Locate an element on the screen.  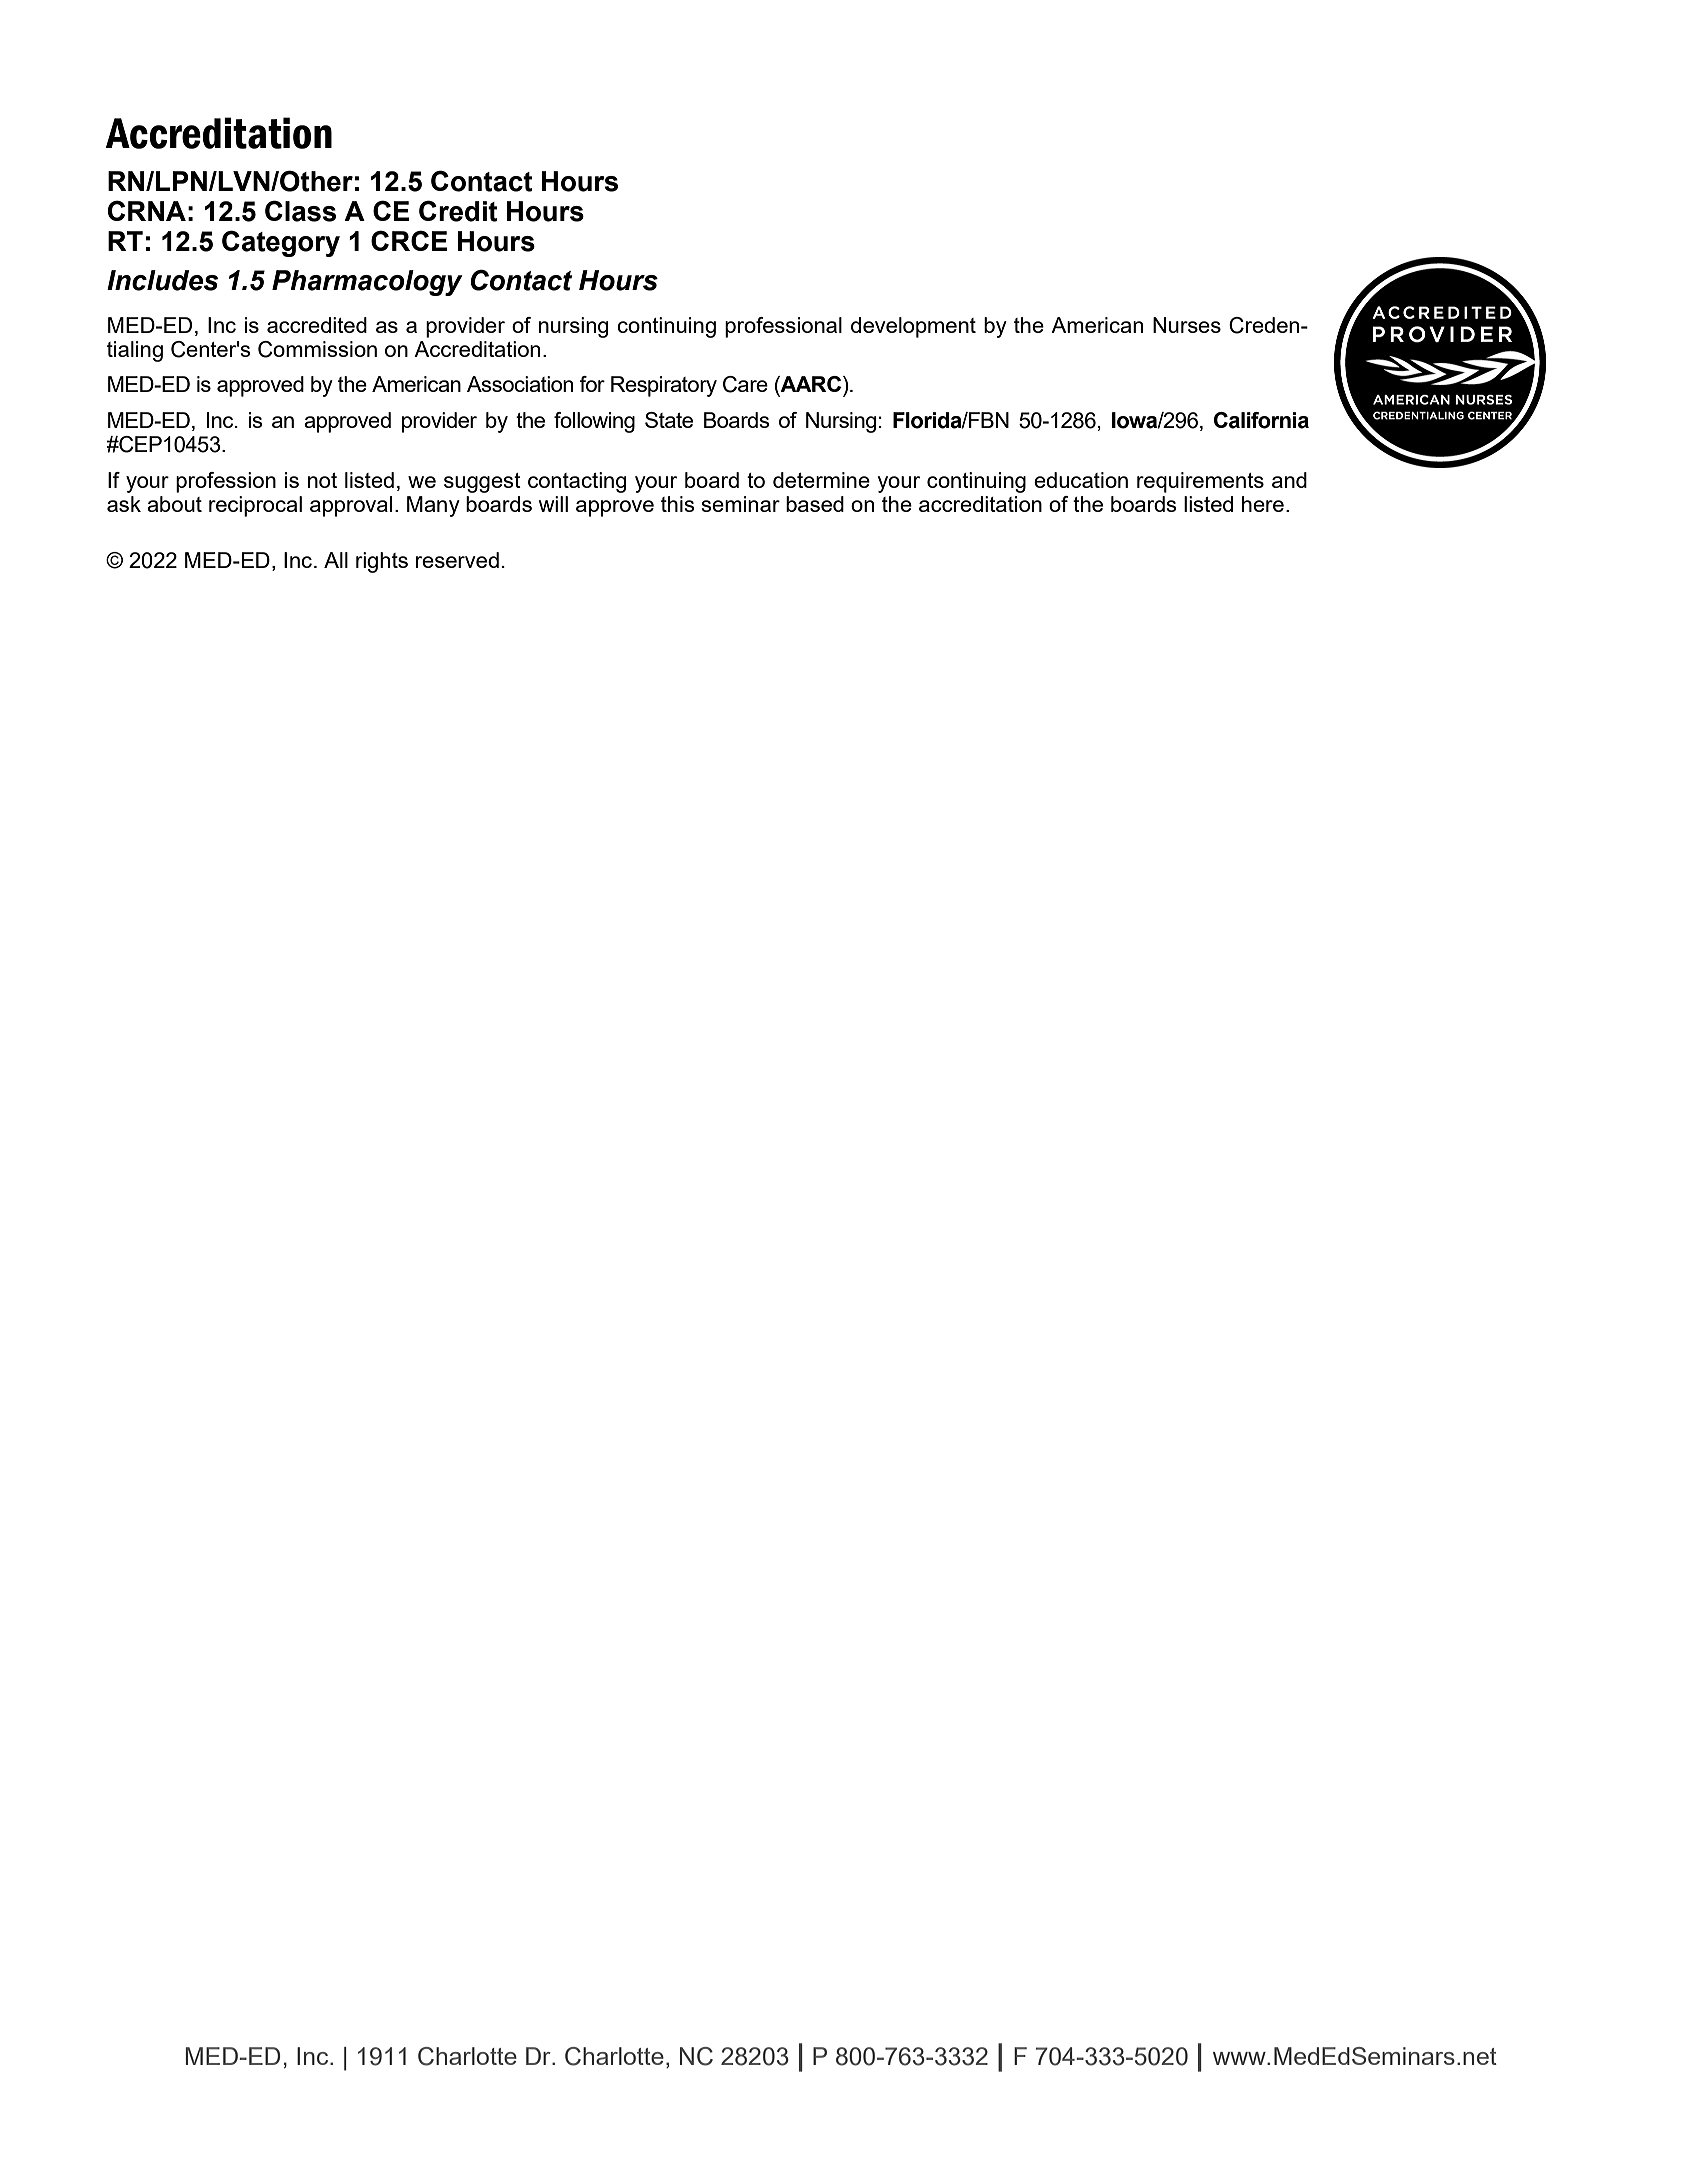
Nurses is located at coordinates (1187, 325).
